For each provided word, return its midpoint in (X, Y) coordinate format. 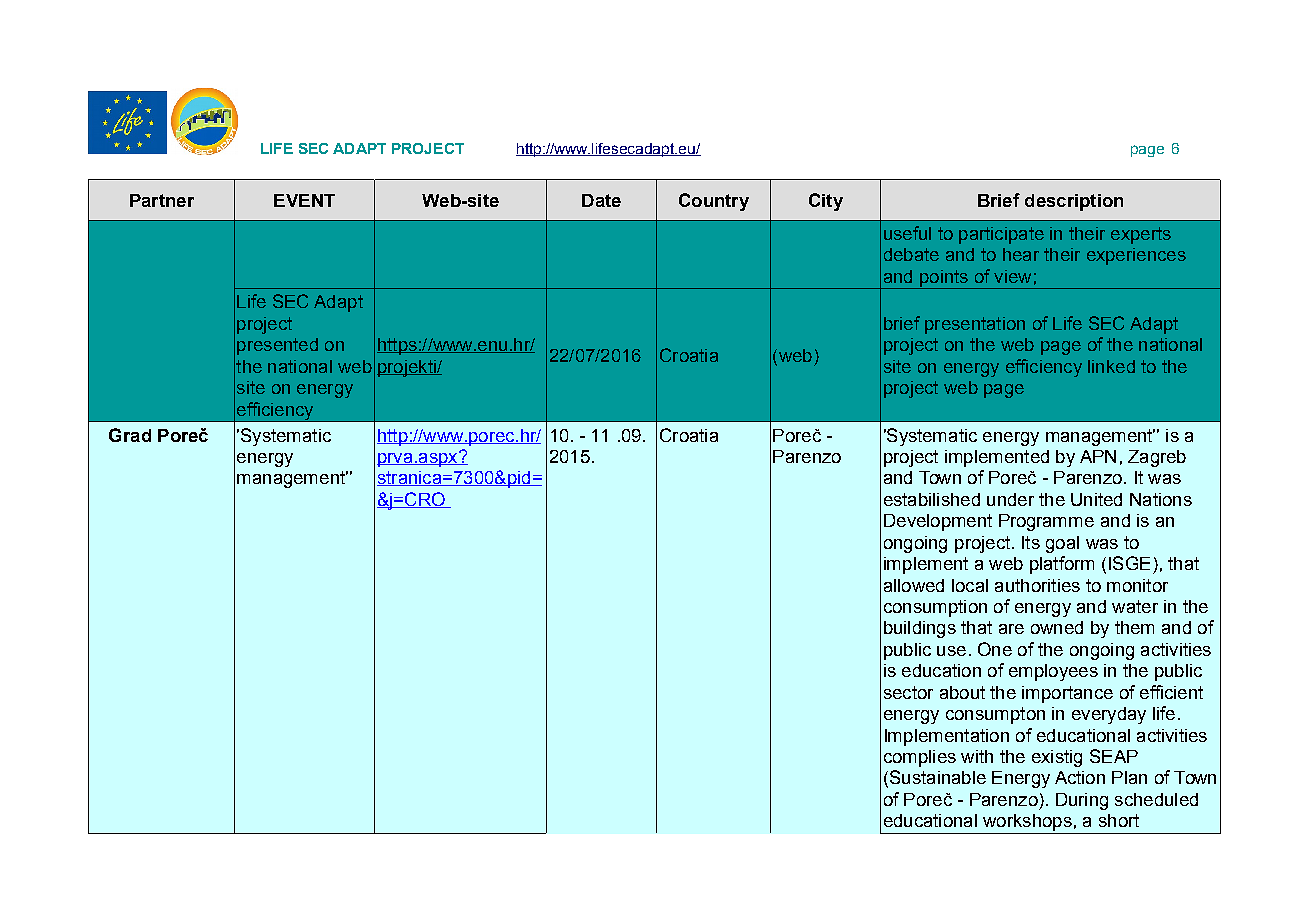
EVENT (304, 200)
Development (938, 522)
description (1074, 202)
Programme (1046, 522)
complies (920, 758)
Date (601, 200)
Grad (130, 435)
